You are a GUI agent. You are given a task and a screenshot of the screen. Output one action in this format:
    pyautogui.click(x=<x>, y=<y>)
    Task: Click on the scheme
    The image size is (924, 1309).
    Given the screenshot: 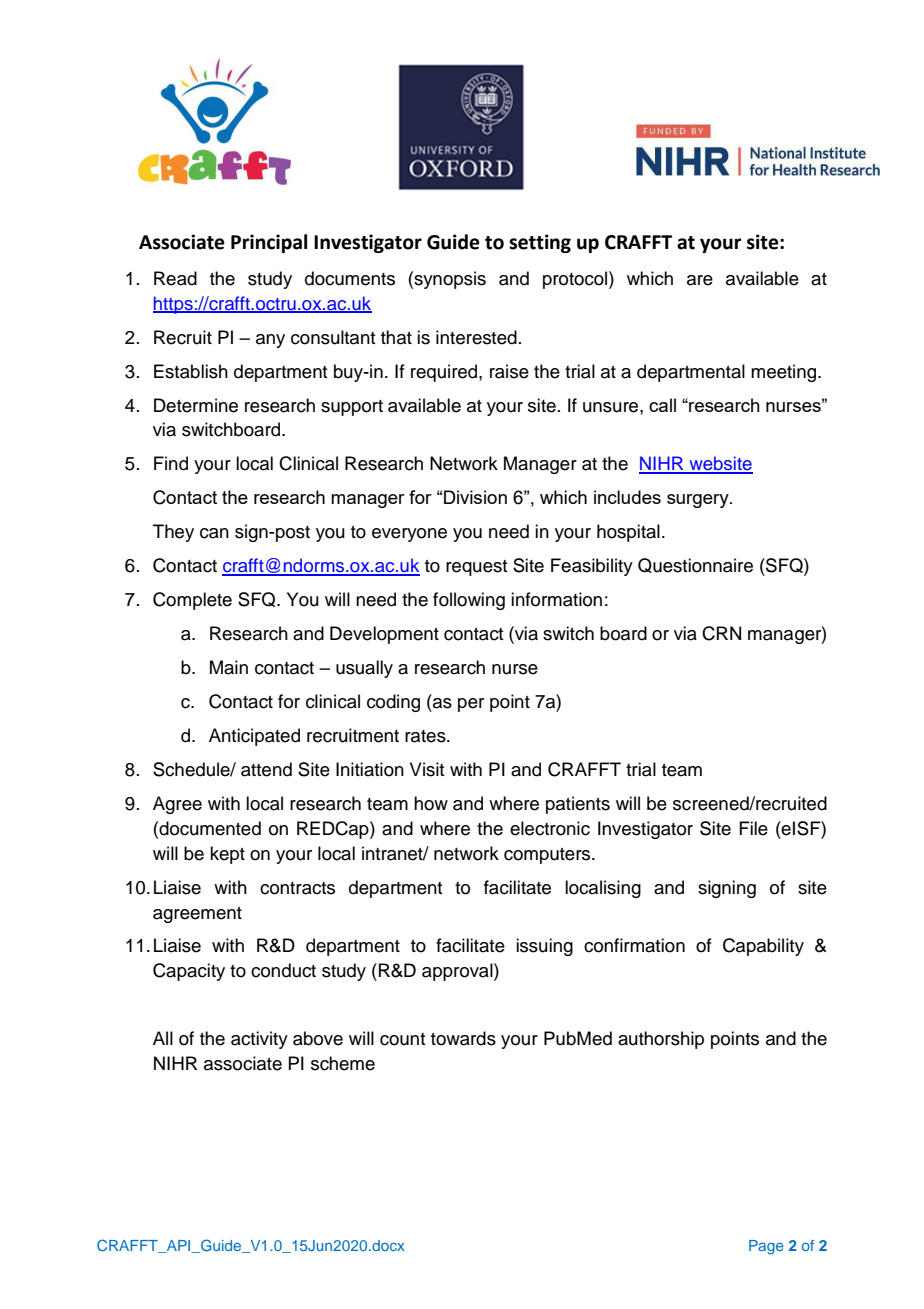 What is the action you would take?
    pyautogui.click(x=343, y=1063)
